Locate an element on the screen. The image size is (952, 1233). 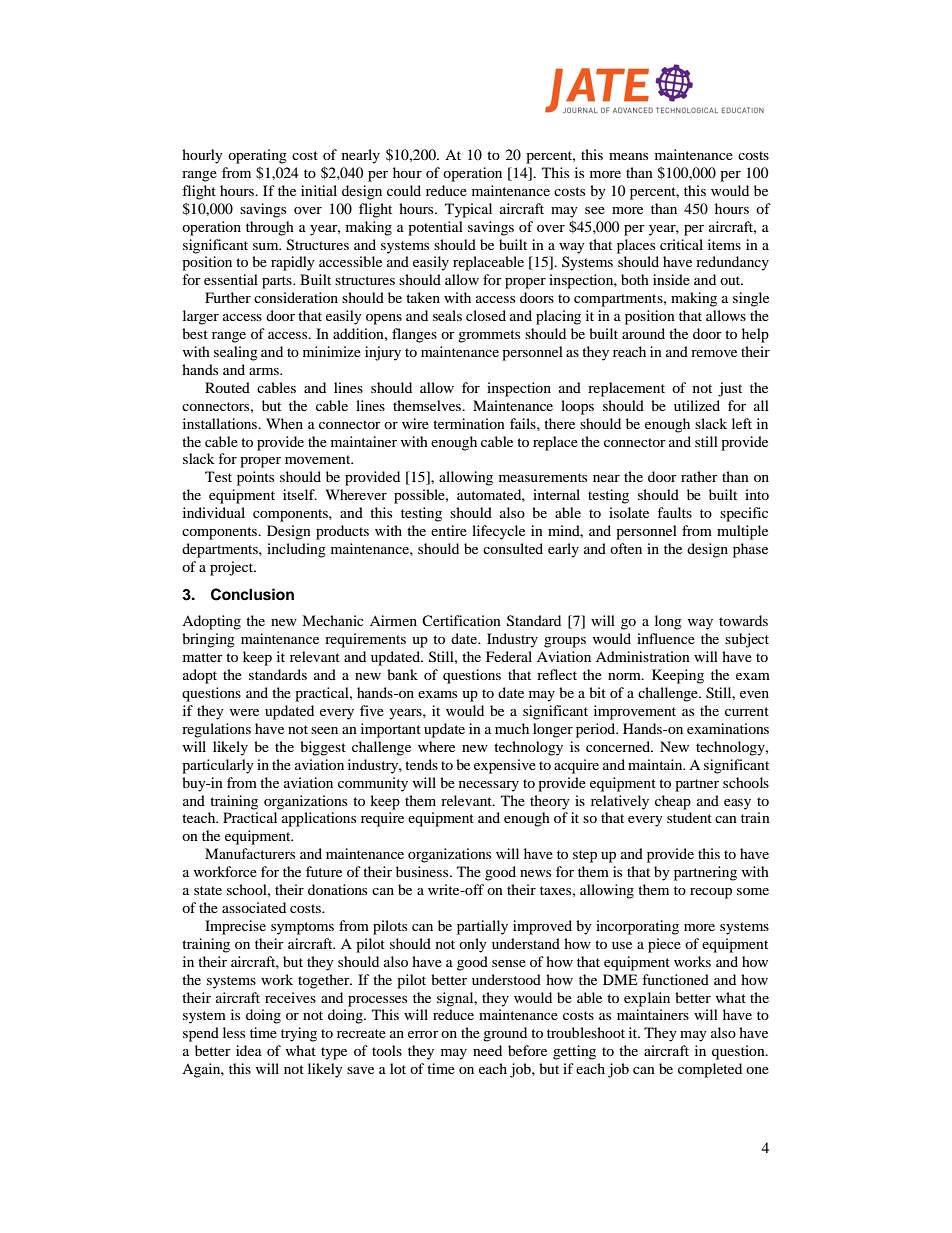
operating is located at coordinates (257, 156).
